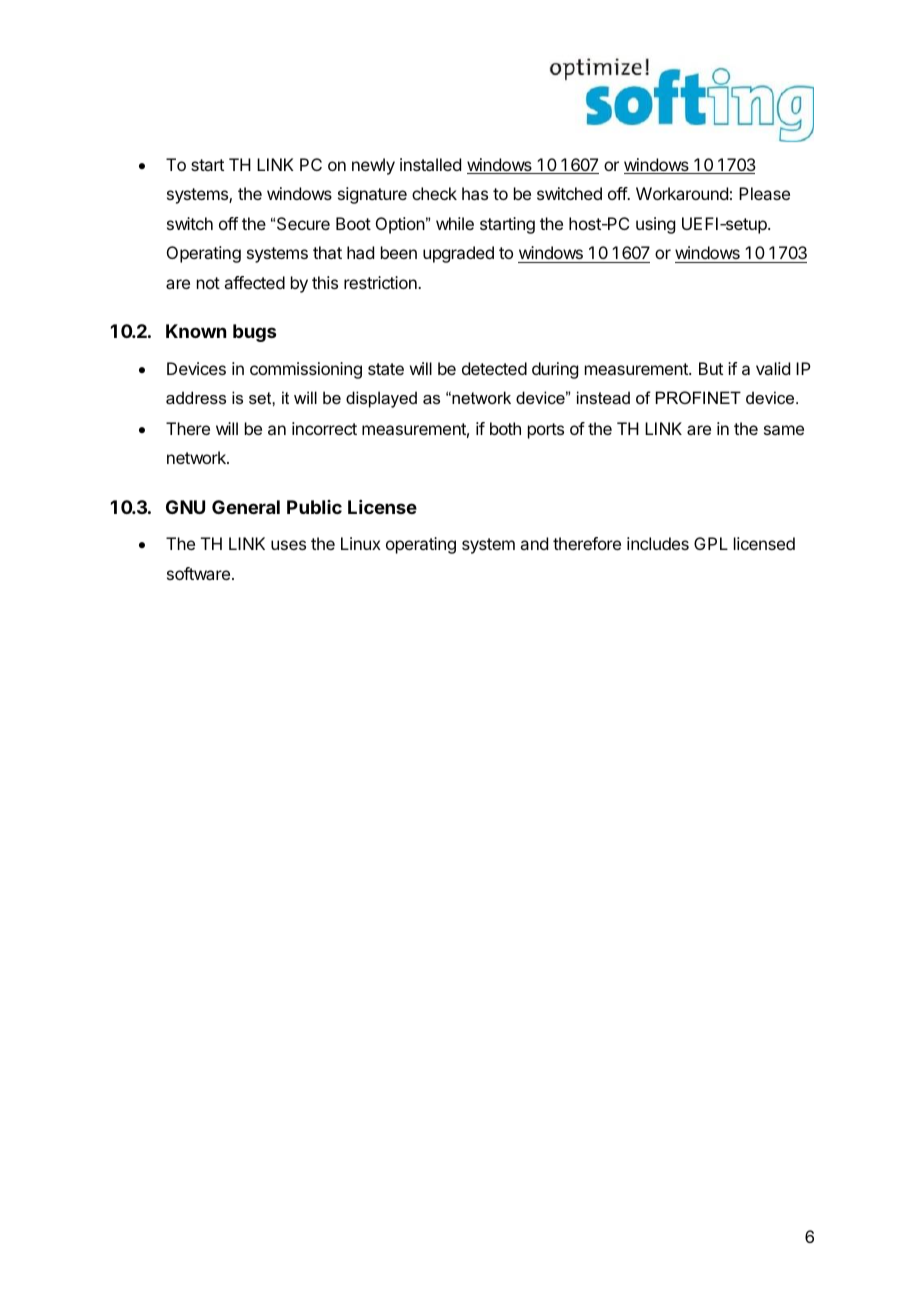 Image resolution: width=924 pixels, height=1308 pixels. What do you see at coordinates (475, 193) in the document?
I see `has` at bounding box center [475, 193].
